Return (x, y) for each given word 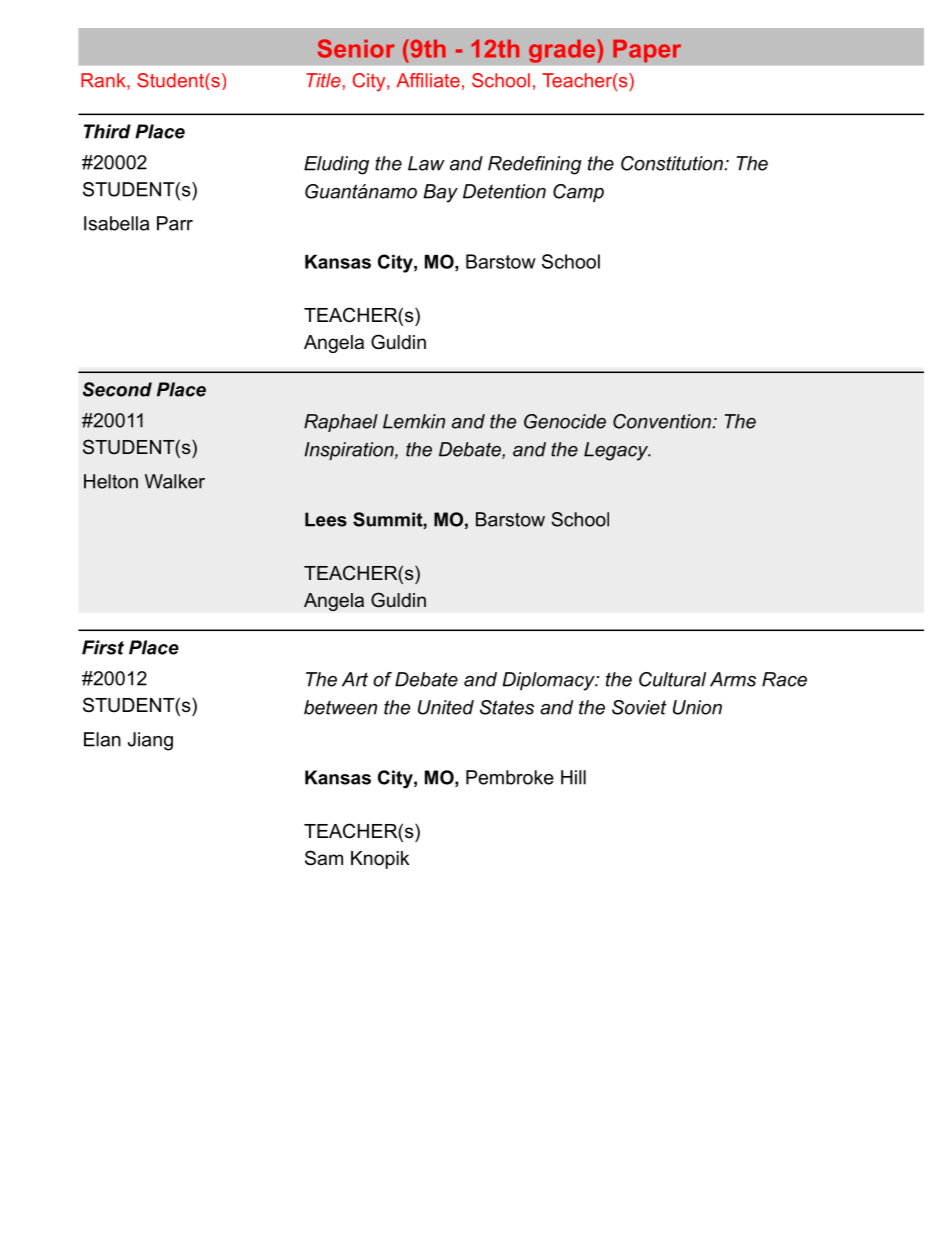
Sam (324, 858)
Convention (663, 421)
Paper (647, 51)
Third (107, 131)
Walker (175, 481)
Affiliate (428, 80)
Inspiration (350, 451)
